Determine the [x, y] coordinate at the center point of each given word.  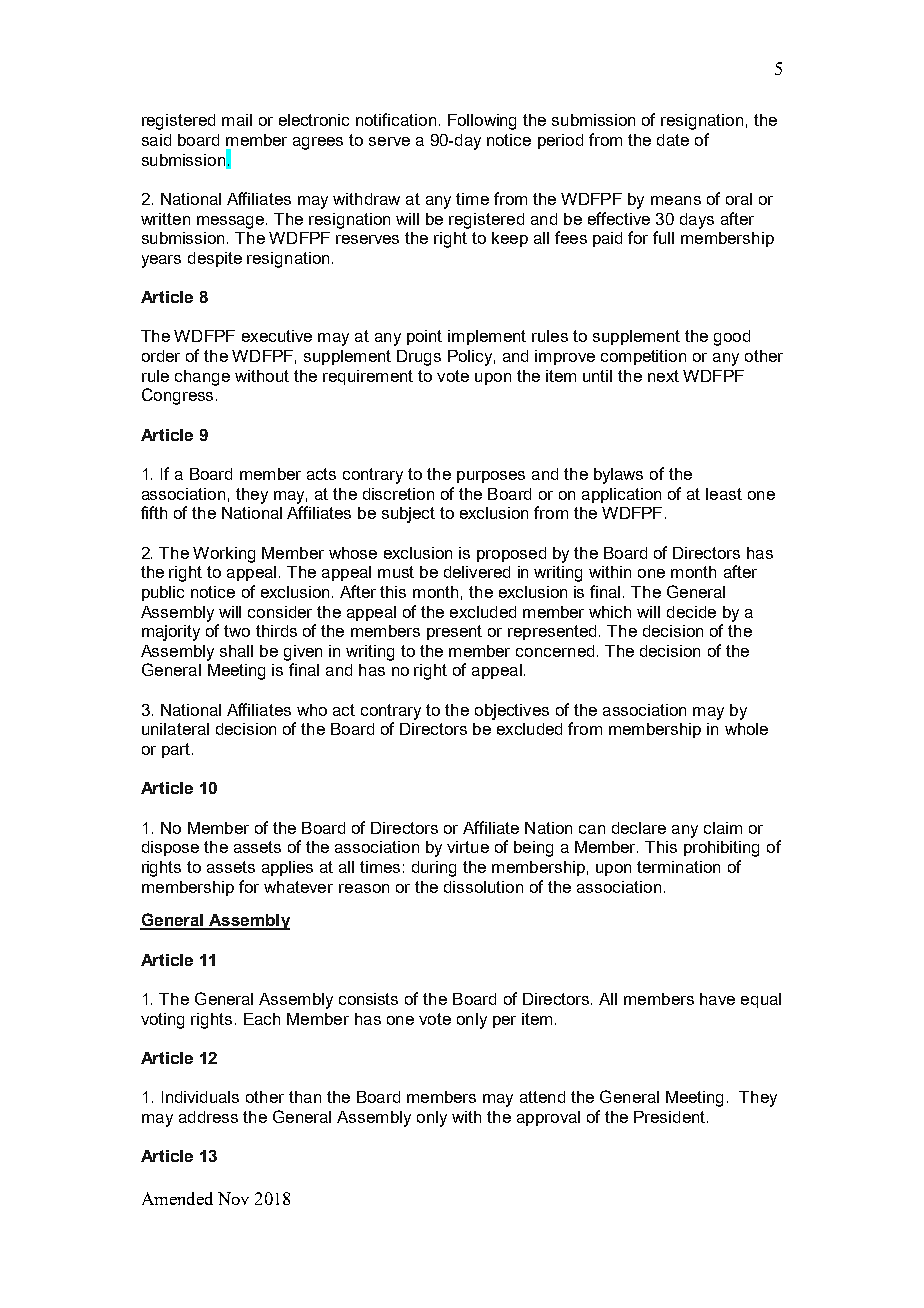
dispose [170, 848]
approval [548, 1118]
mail [237, 120]
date [673, 140]
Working [224, 555]
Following [482, 122]
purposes [491, 477]
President [671, 1117]
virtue [468, 847]
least [724, 494]
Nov [233, 1198]
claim [723, 828]
